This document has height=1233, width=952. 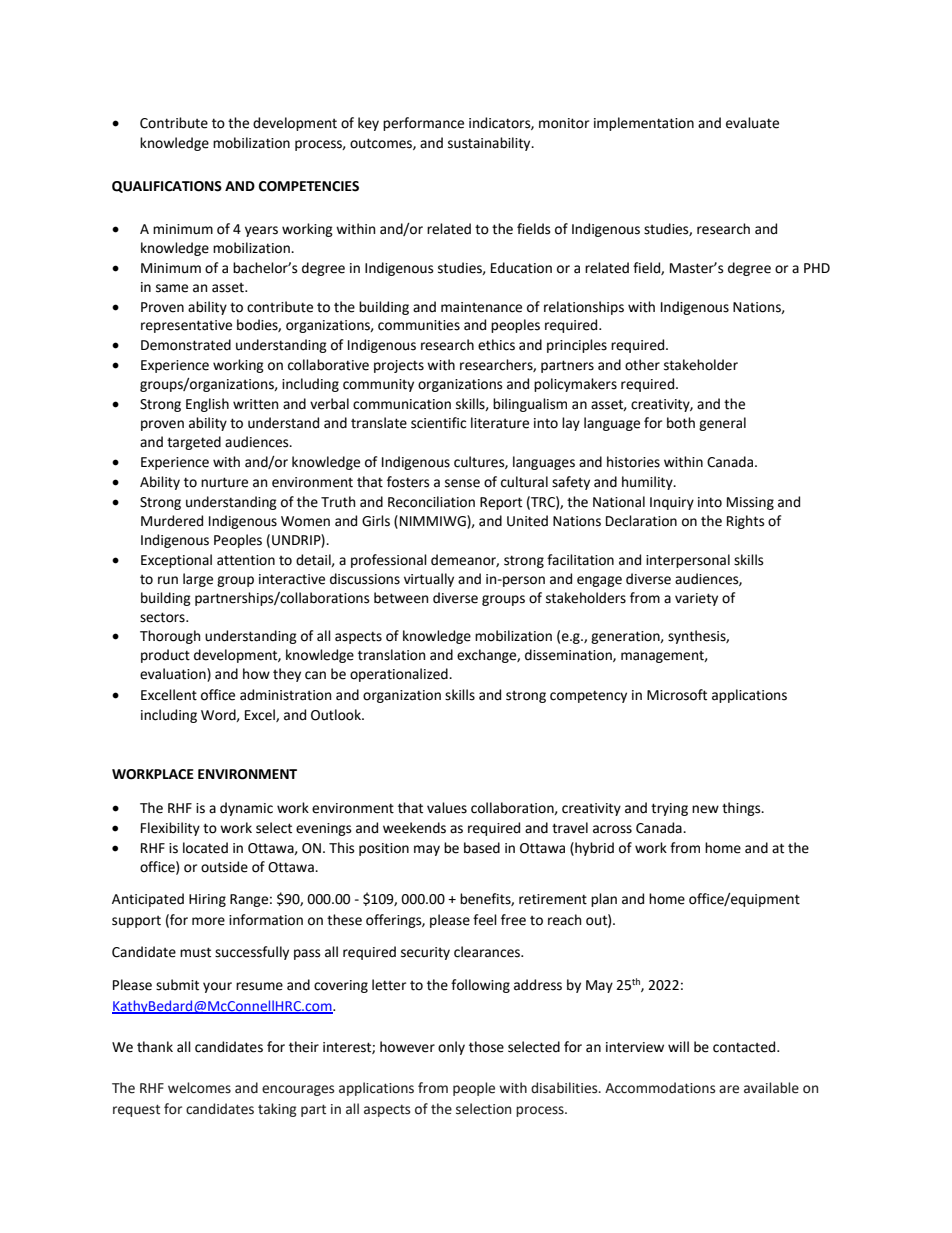 I want to click on those, so click(x=486, y=1047).
